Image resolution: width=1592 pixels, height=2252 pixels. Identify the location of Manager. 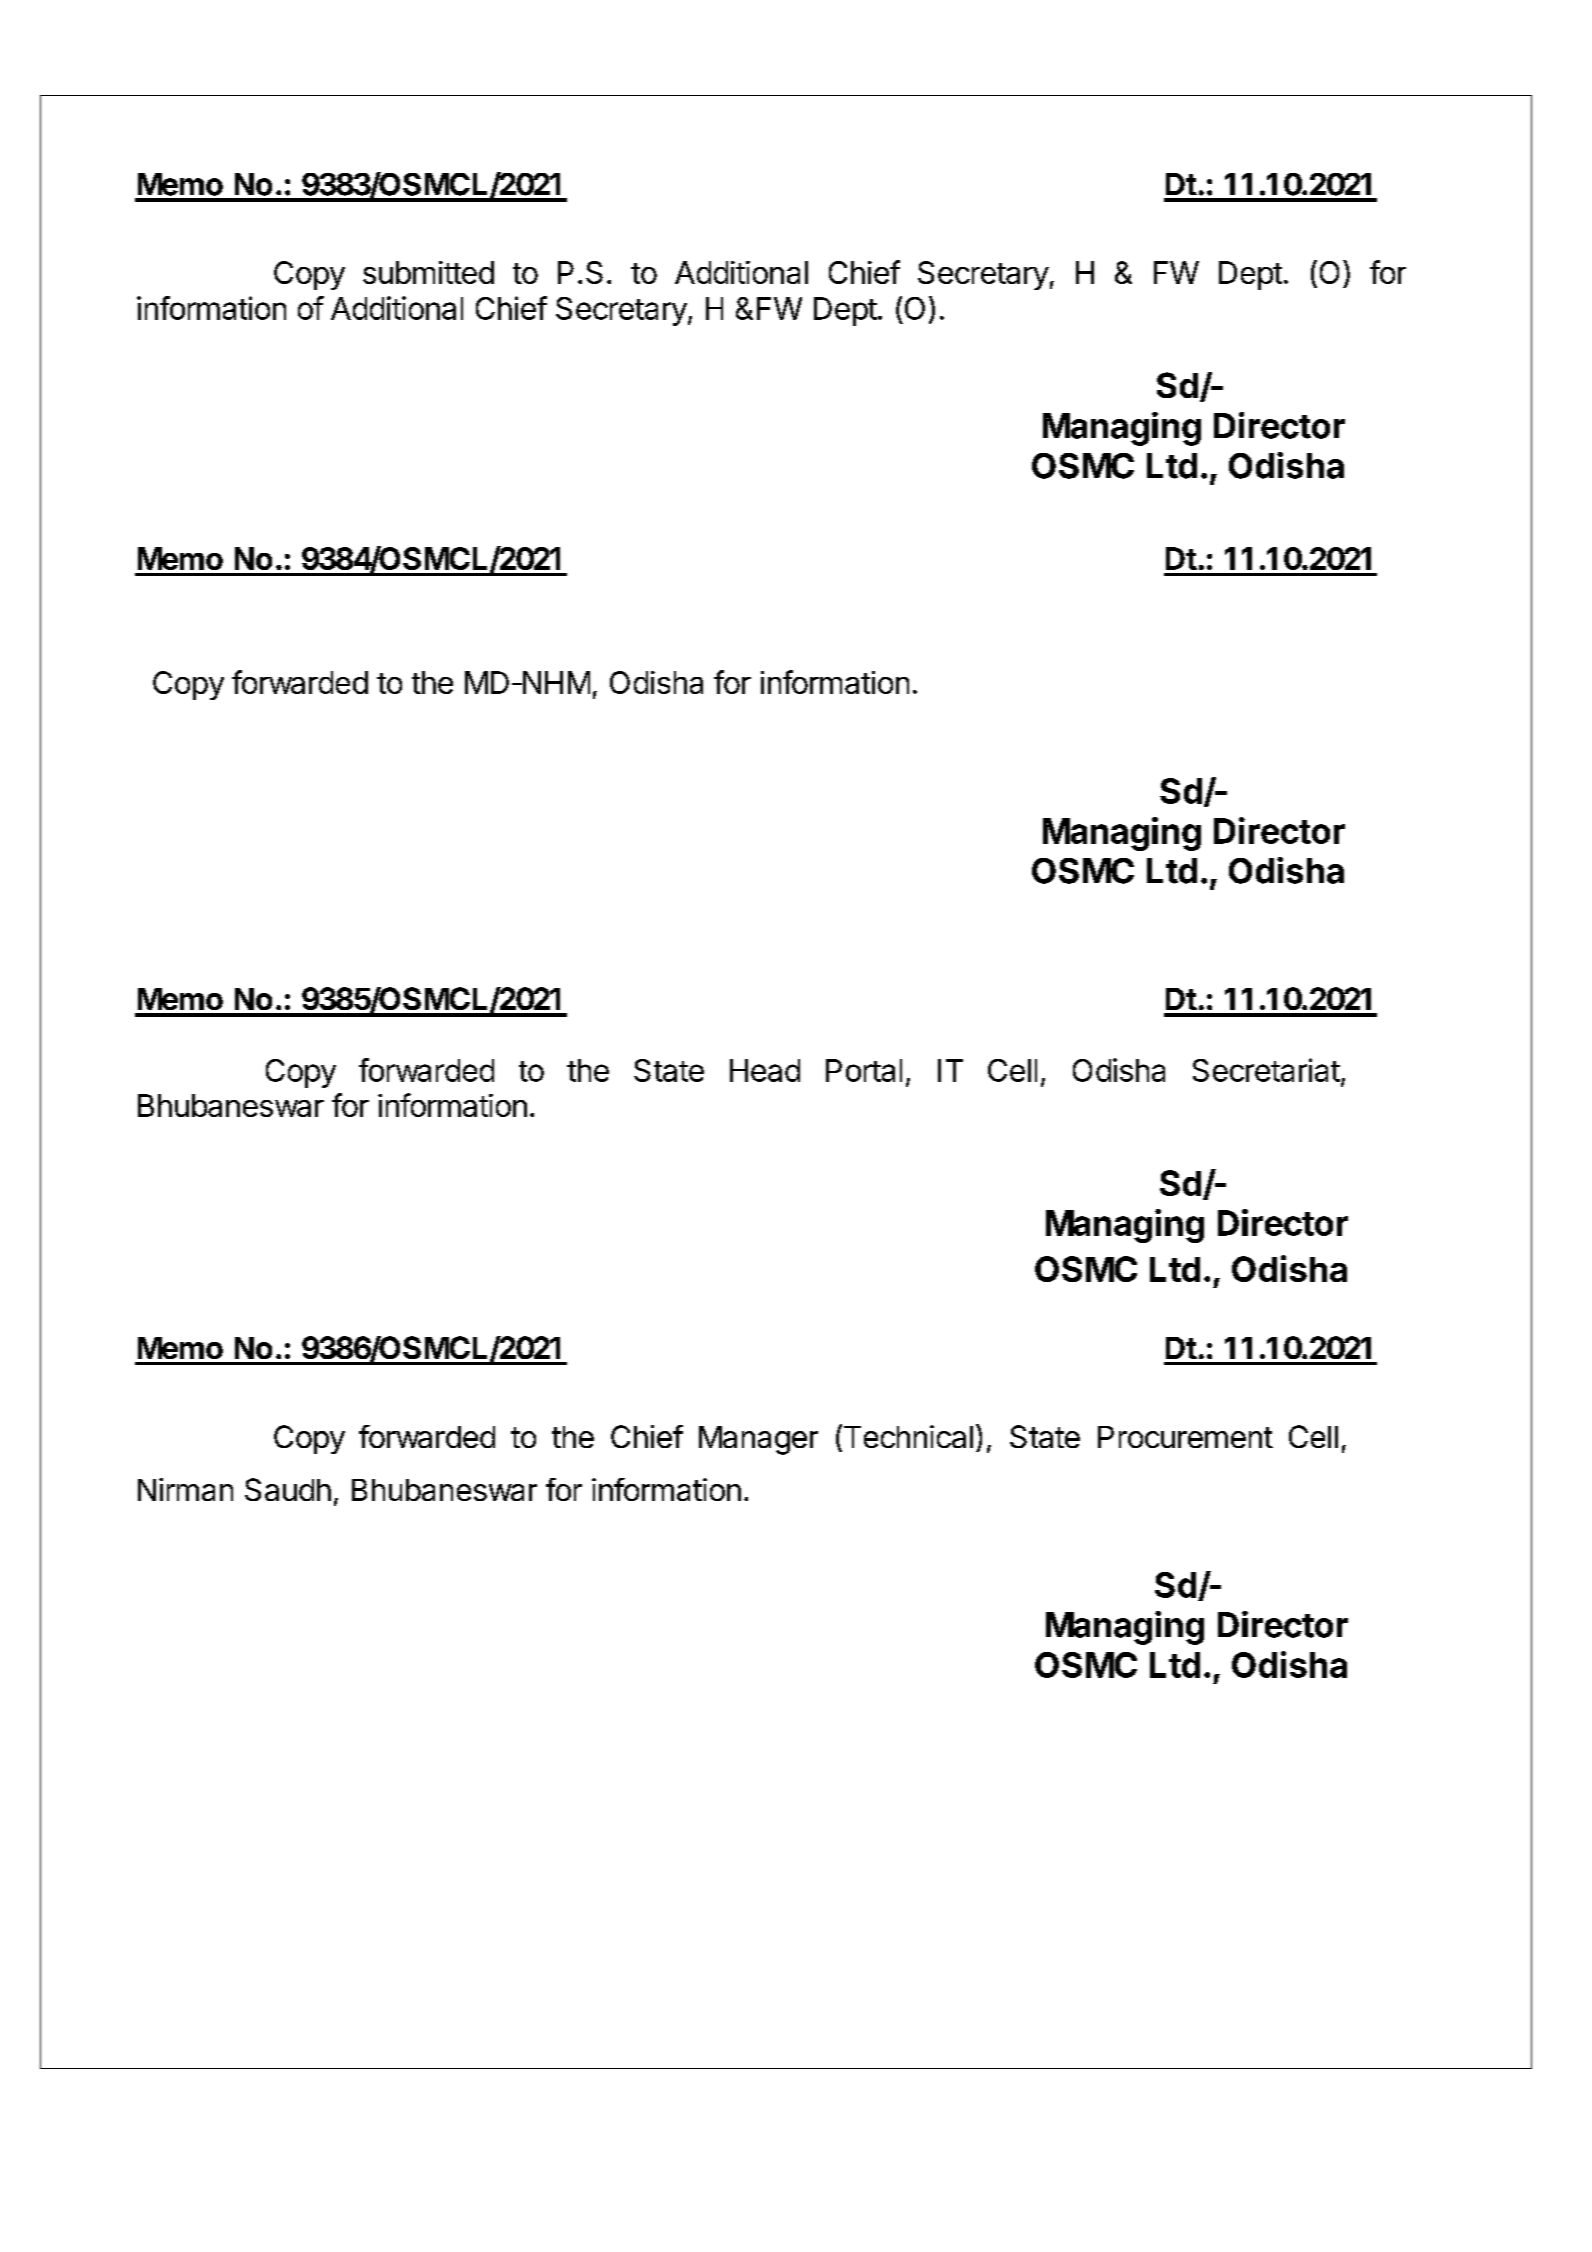
(758, 1440).
